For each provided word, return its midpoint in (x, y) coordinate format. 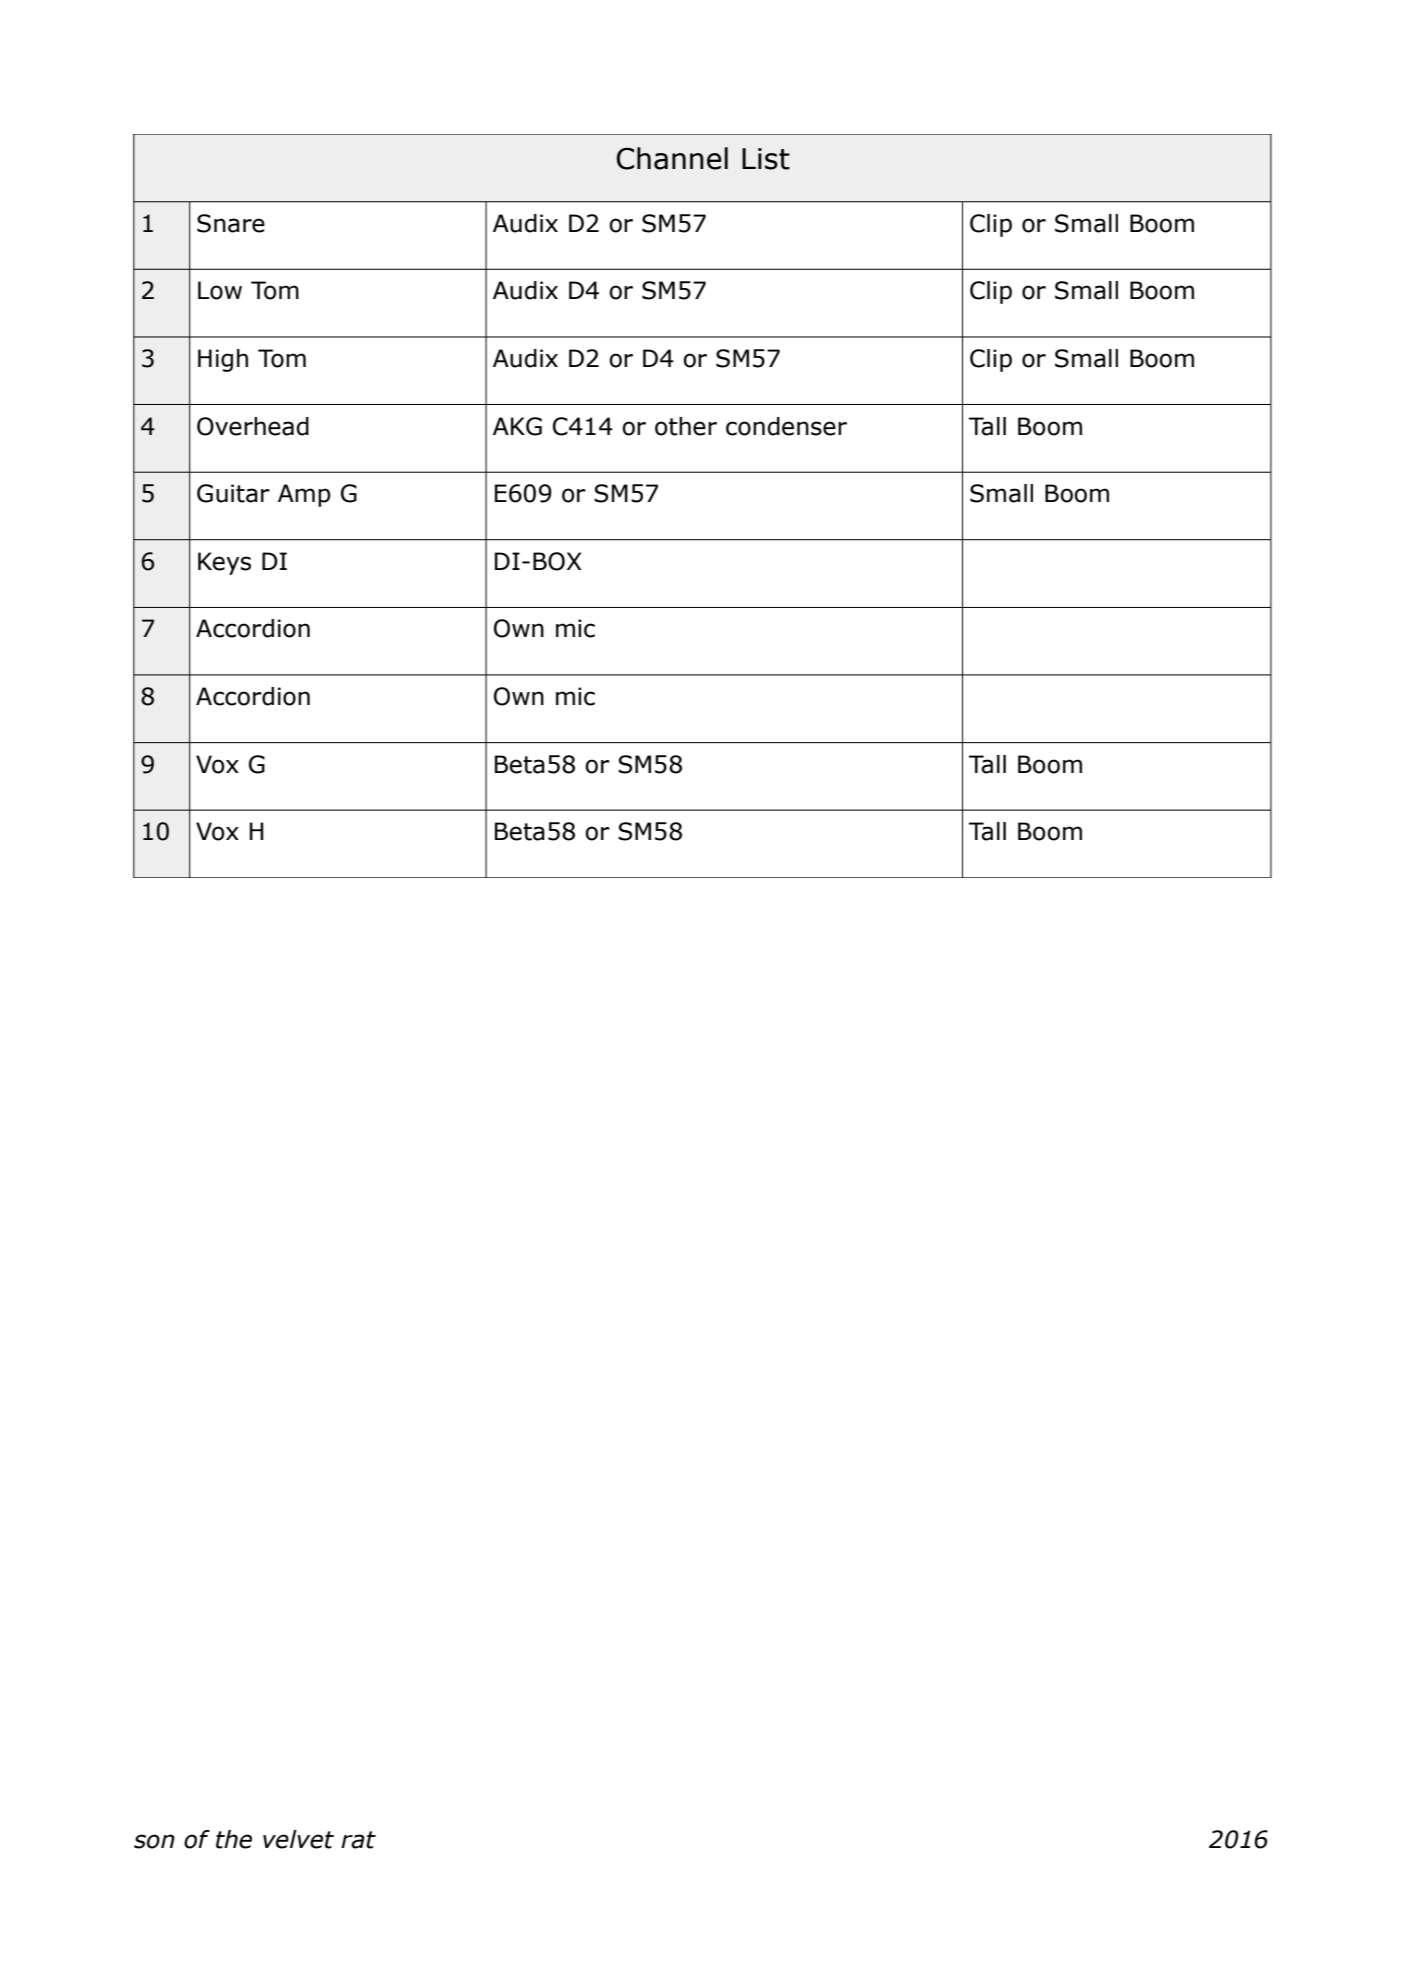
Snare (231, 223)
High (223, 360)
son (154, 1841)
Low (220, 290)
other (686, 426)
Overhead (253, 426)
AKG (517, 426)
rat (358, 1840)
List (766, 159)
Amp (304, 495)
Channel (672, 158)
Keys (224, 563)
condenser (786, 426)
